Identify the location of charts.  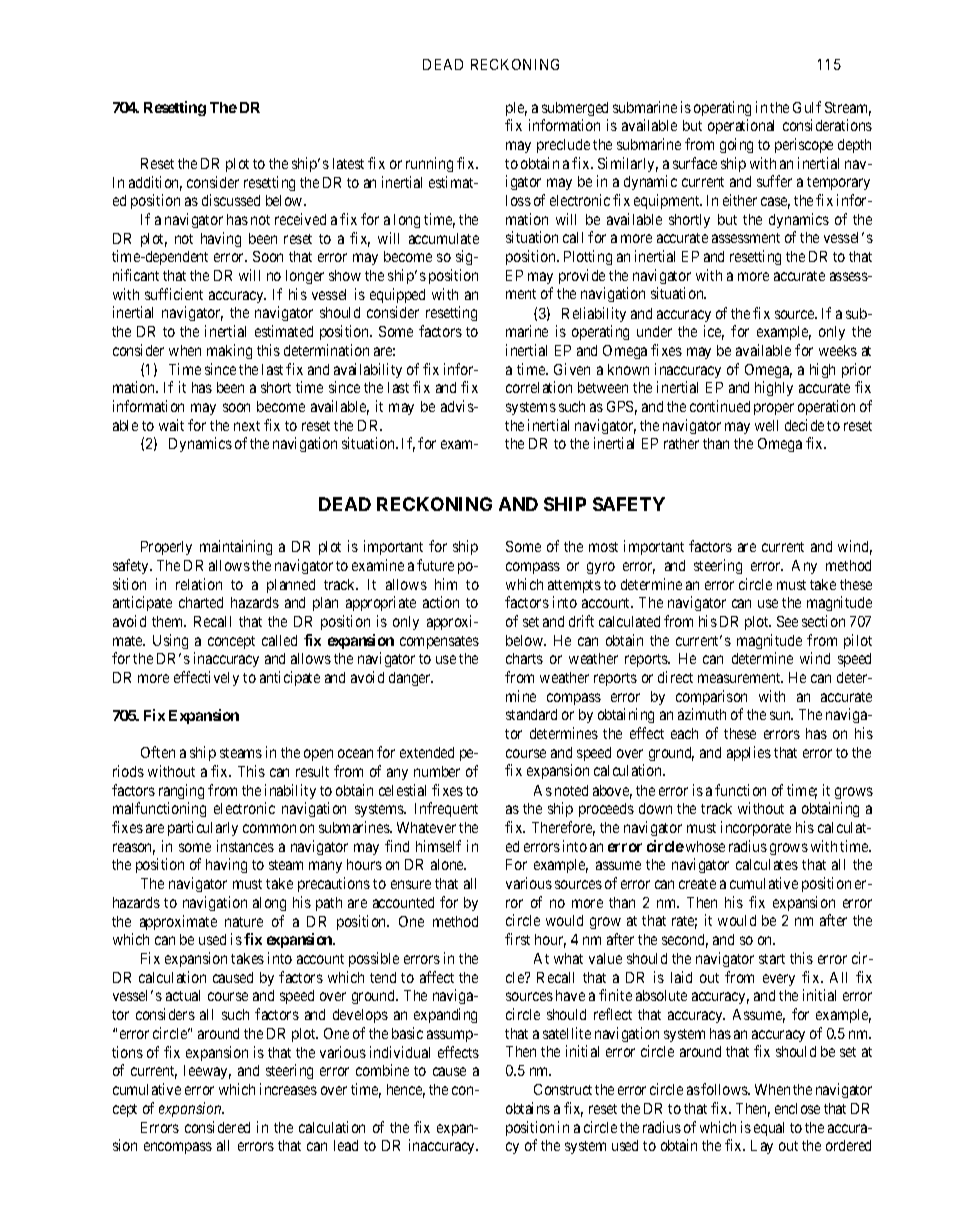
(524, 658).
